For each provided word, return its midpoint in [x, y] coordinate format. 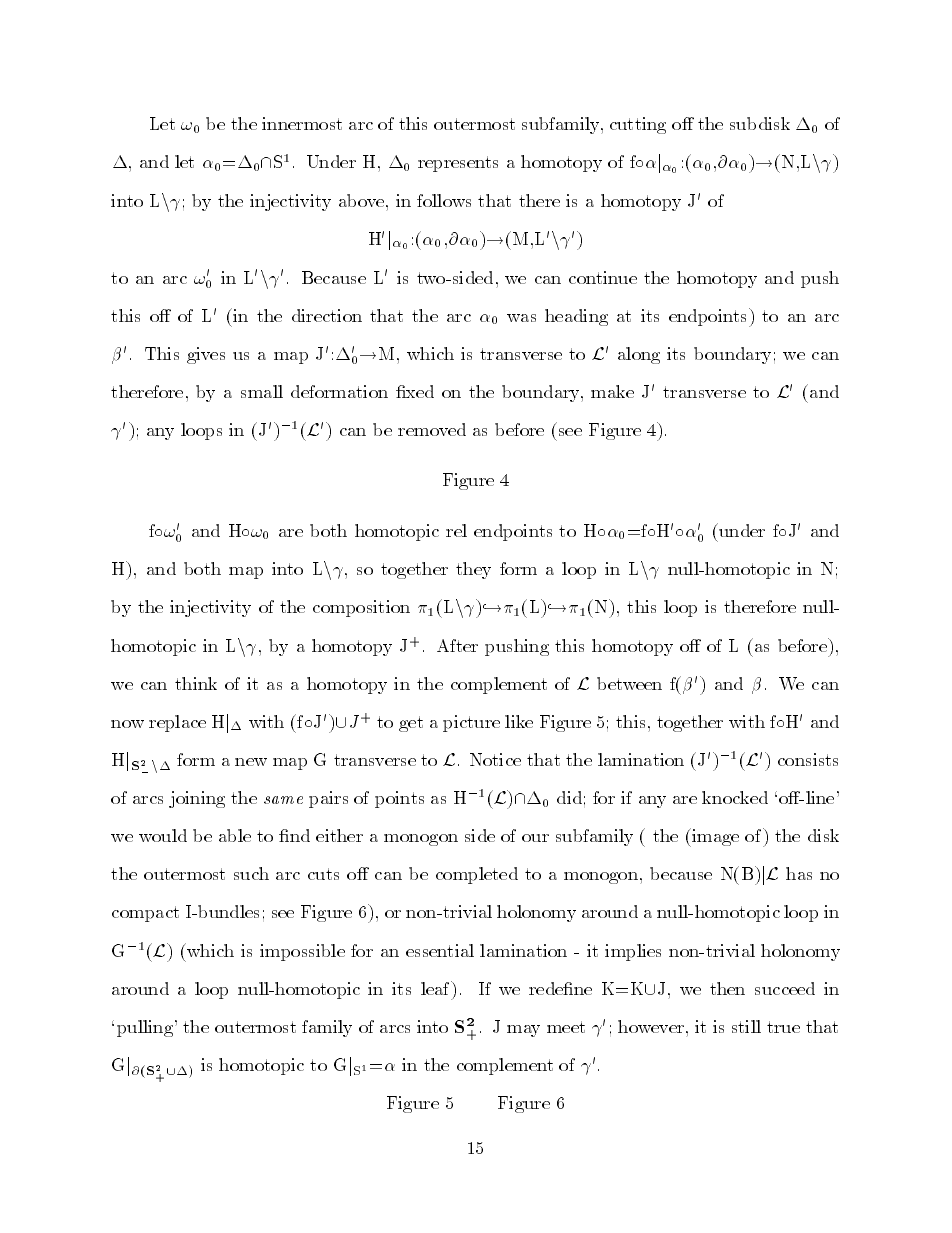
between [629, 683]
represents [458, 164]
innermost [302, 123]
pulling [145, 1028]
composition [361, 608]
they [473, 570]
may [523, 1031]
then [727, 988]
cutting [638, 125]
